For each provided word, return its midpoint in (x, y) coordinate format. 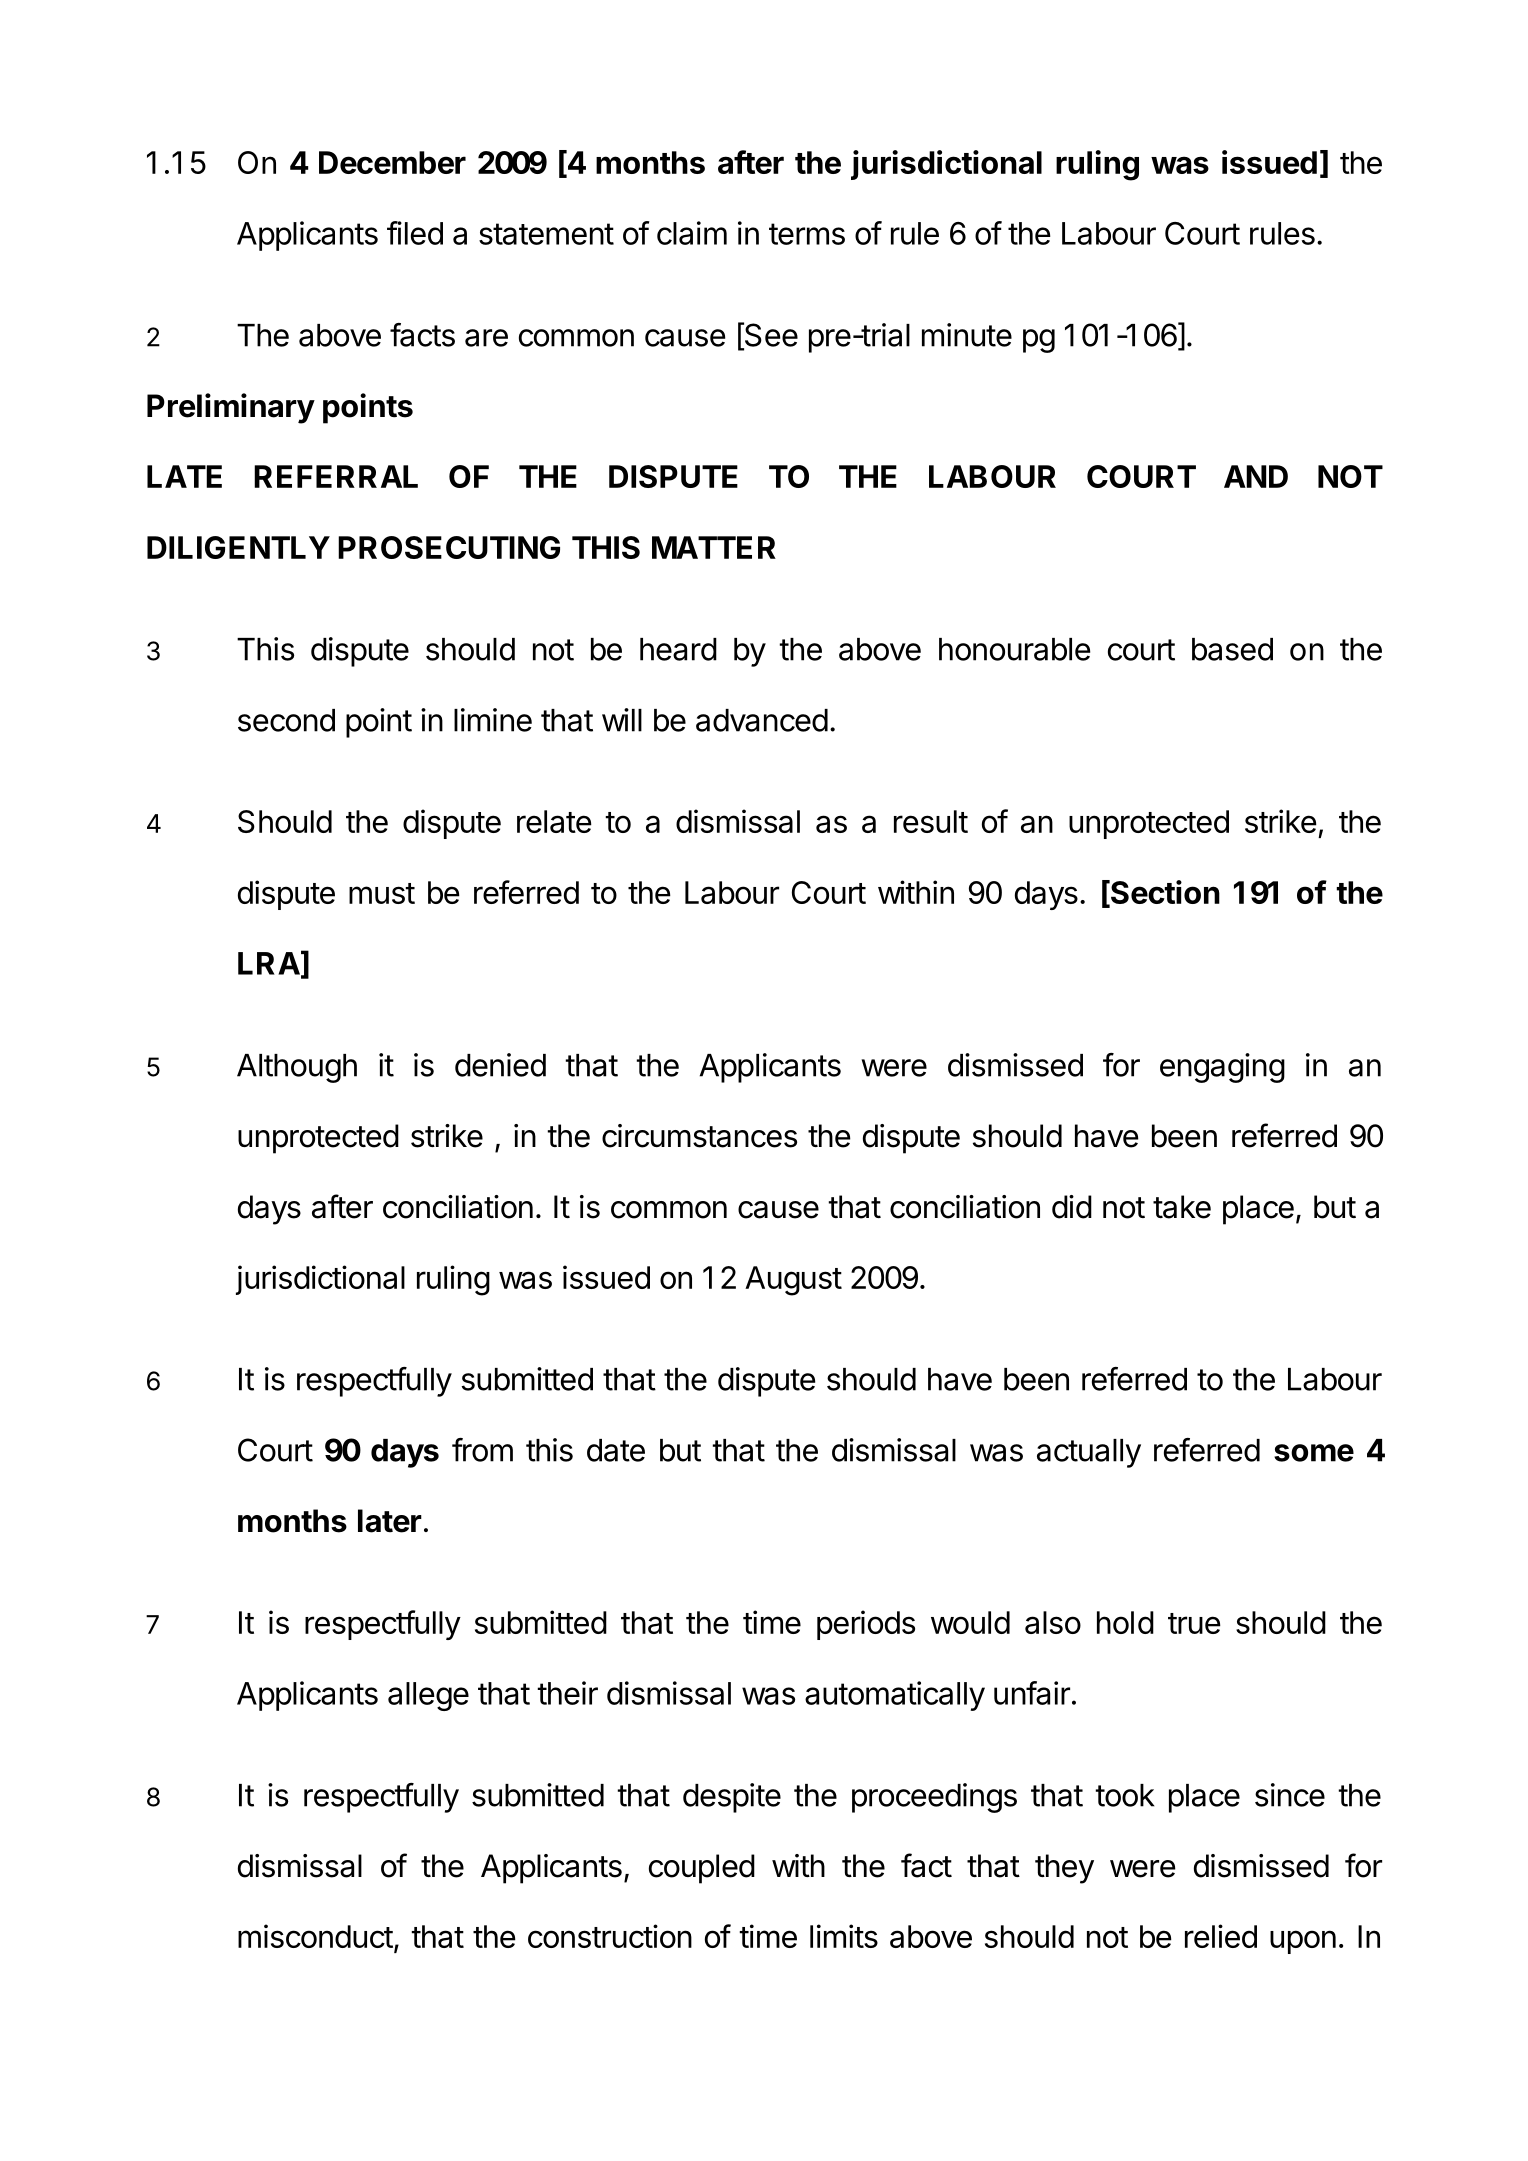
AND (1256, 476)
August (793, 1281)
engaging (1222, 1068)
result (931, 821)
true (1194, 1623)
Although (297, 1068)
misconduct (315, 1936)
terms (807, 234)
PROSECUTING (449, 547)
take (1182, 1207)
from (482, 1450)
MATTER (714, 547)
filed (415, 233)
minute (967, 335)
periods (866, 1625)
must (382, 893)
